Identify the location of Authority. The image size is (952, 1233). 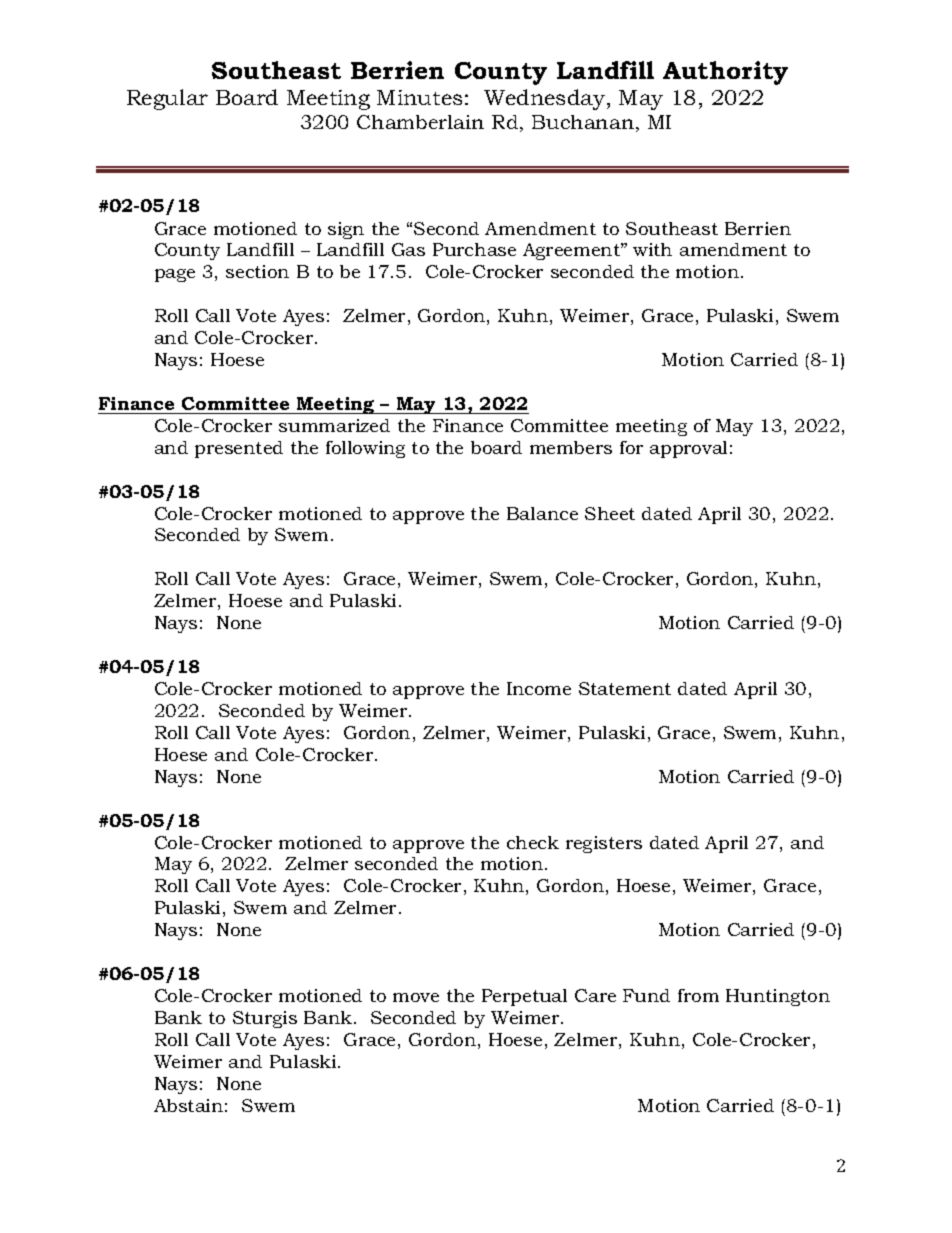
(725, 73).
